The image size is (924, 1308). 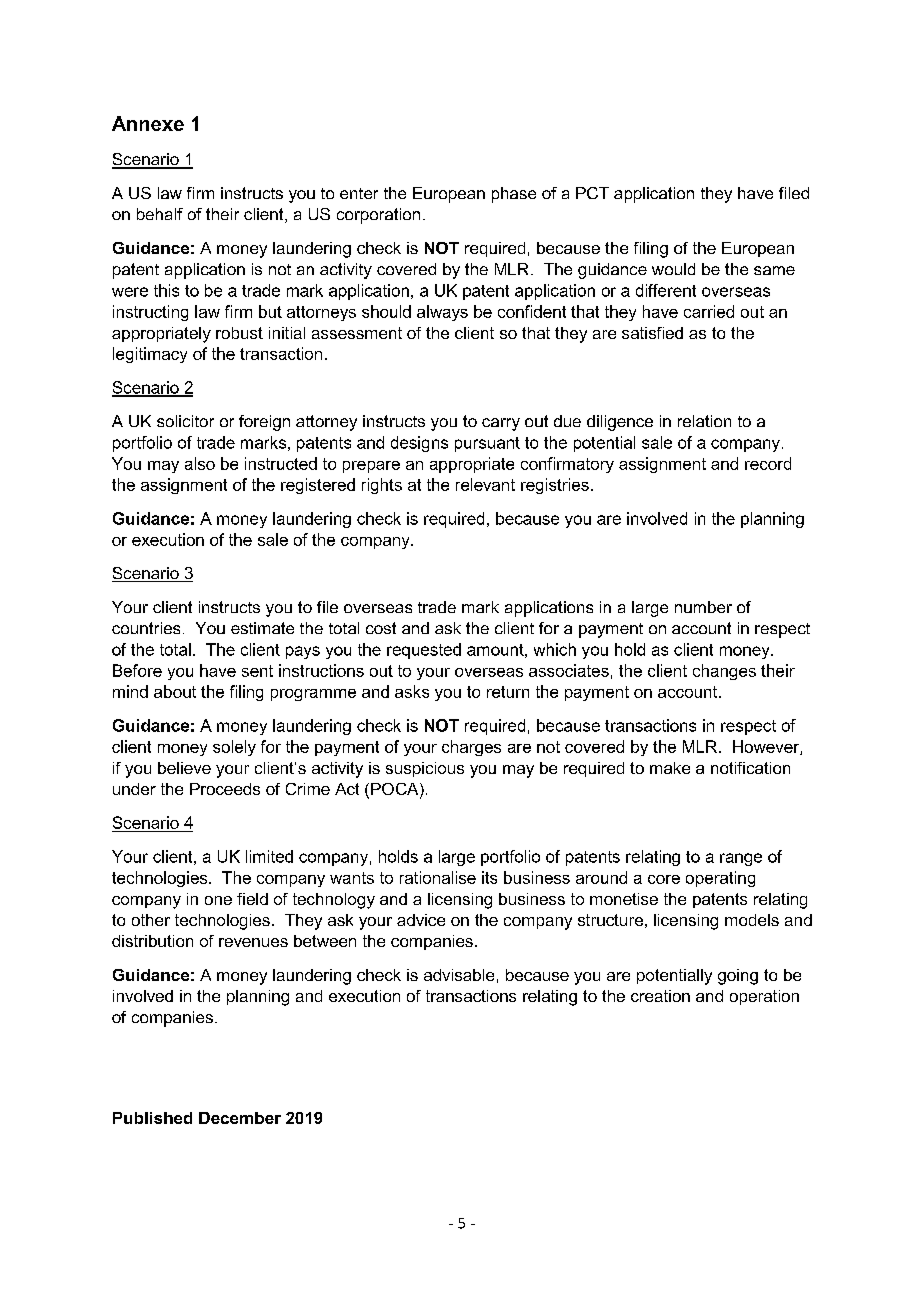 What do you see at coordinates (514, 195) in the screenshot?
I see `phase` at bounding box center [514, 195].
